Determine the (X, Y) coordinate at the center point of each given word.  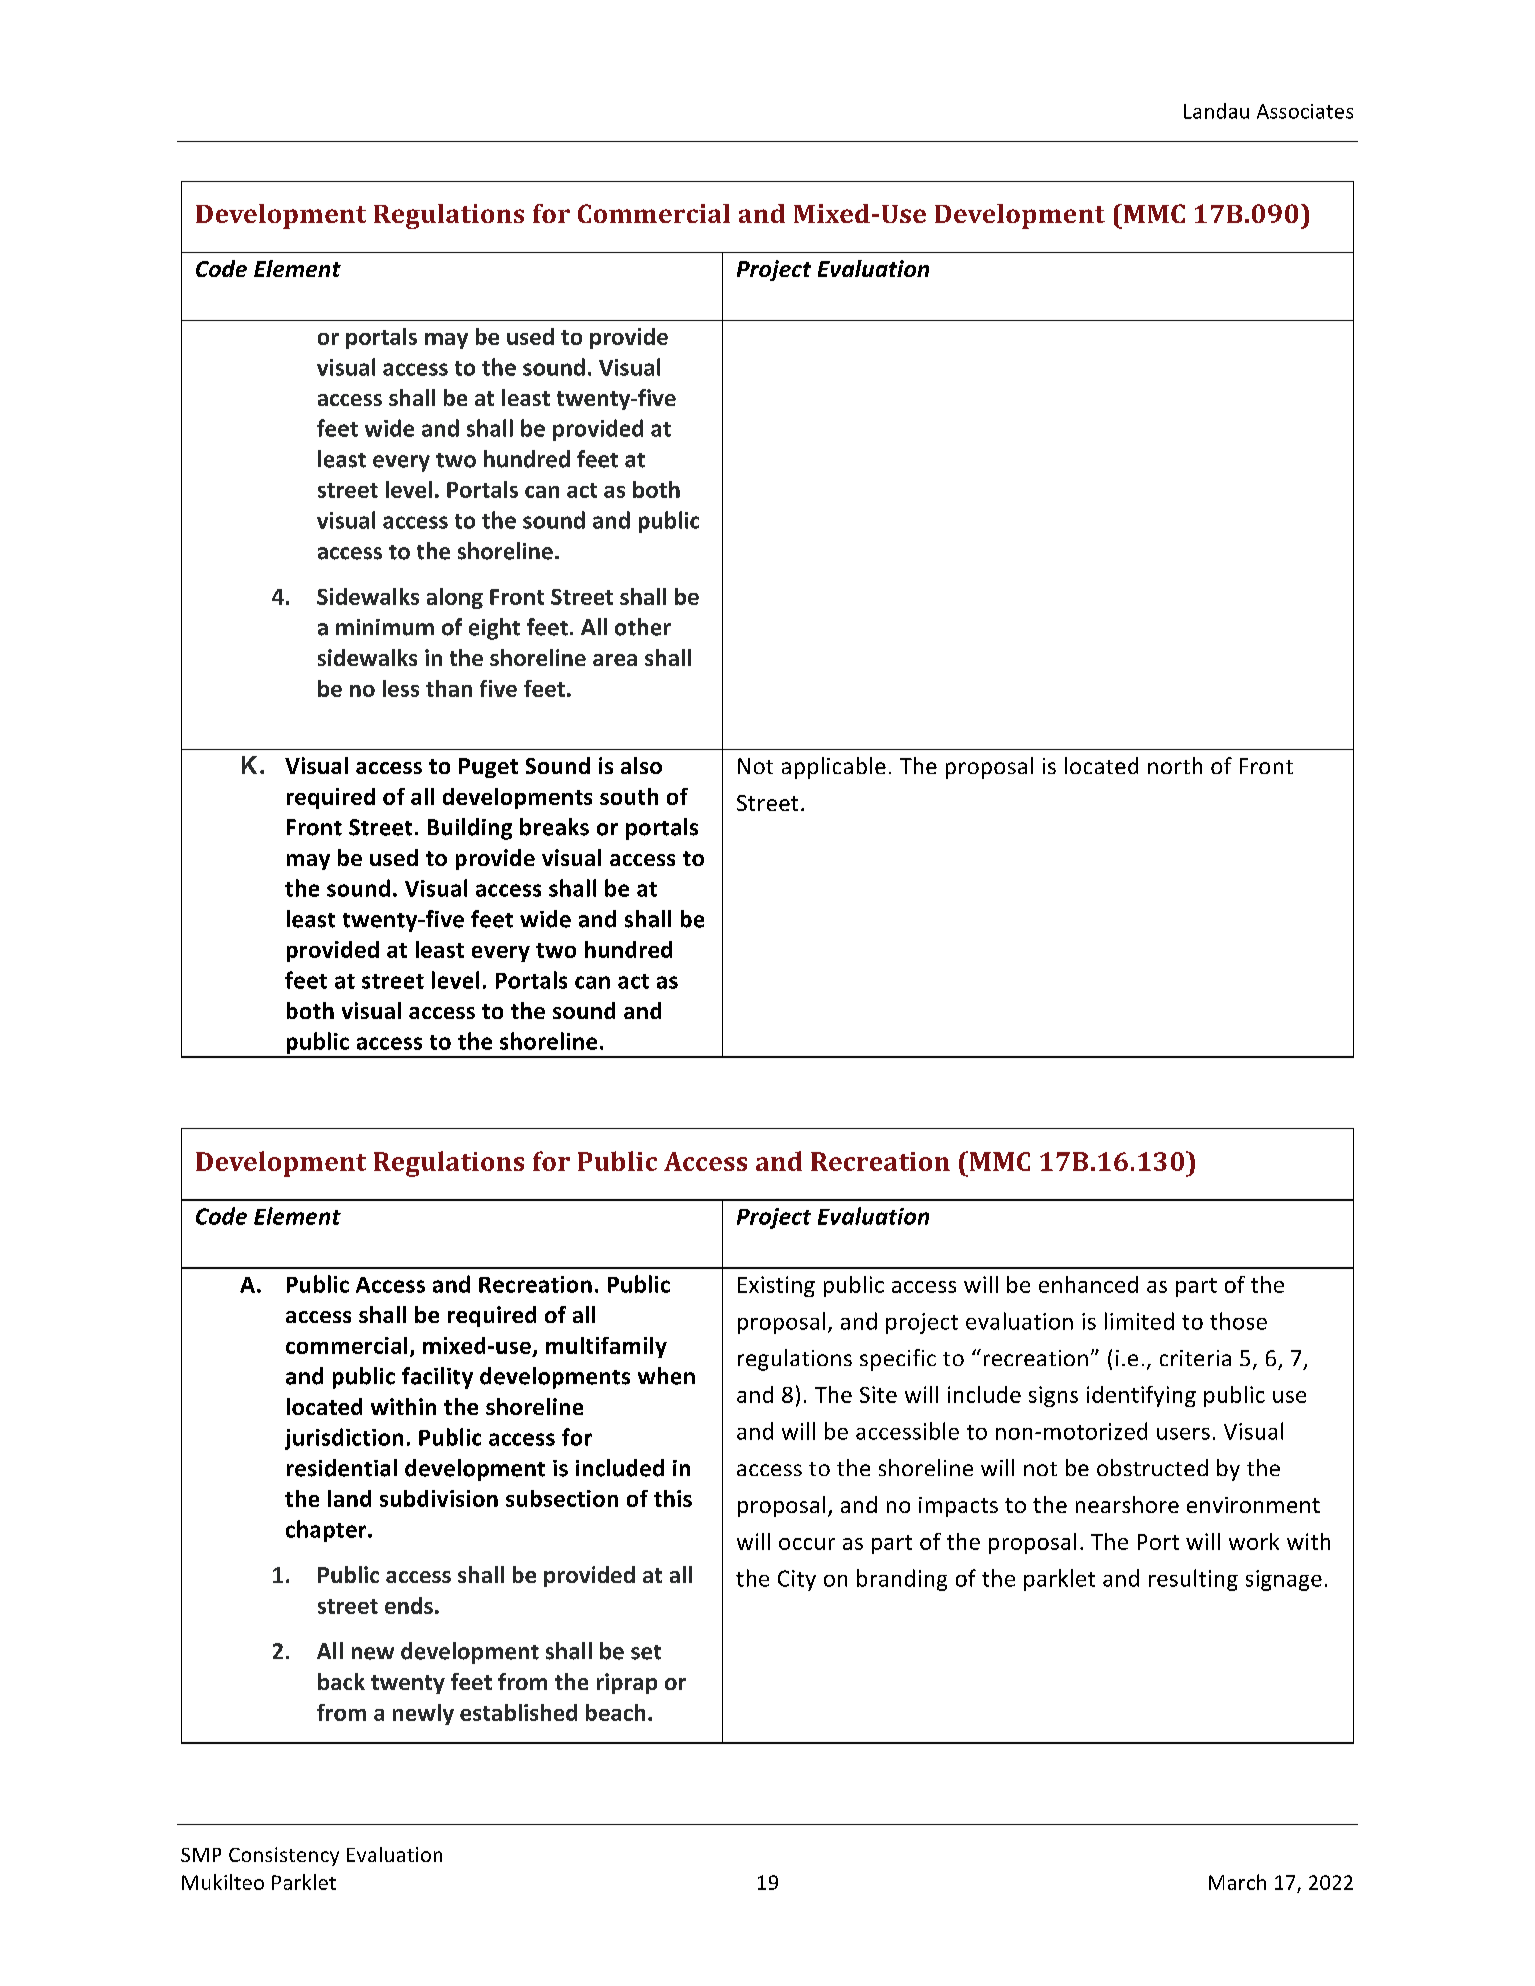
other (643, 627)
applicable (834, 768)
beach (615, 1712)
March (1237, 1882)
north (1175, 765)
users (1183, 1434)
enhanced (1088, 1284)
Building (470, 829)
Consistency (284, 1856)
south (629, 796)
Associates (1305, 111)
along (455, 598)
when (666, 1376)
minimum (385, 627)
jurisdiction (344, 1439)
